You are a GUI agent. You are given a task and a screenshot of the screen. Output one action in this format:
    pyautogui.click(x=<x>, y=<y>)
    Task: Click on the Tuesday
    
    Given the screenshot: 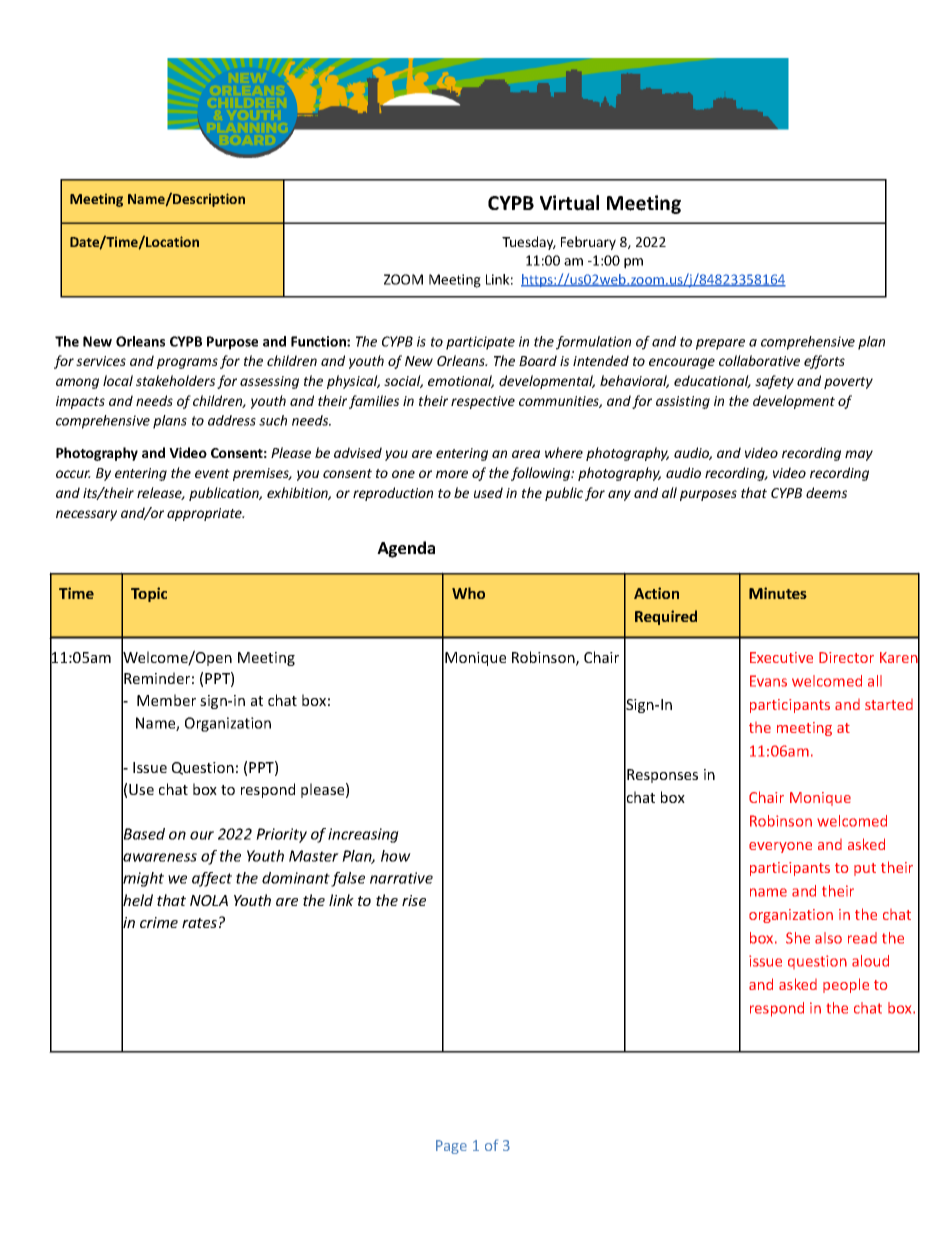 What is the action you would take?
    pyautogui.click(x=529, y=243)
